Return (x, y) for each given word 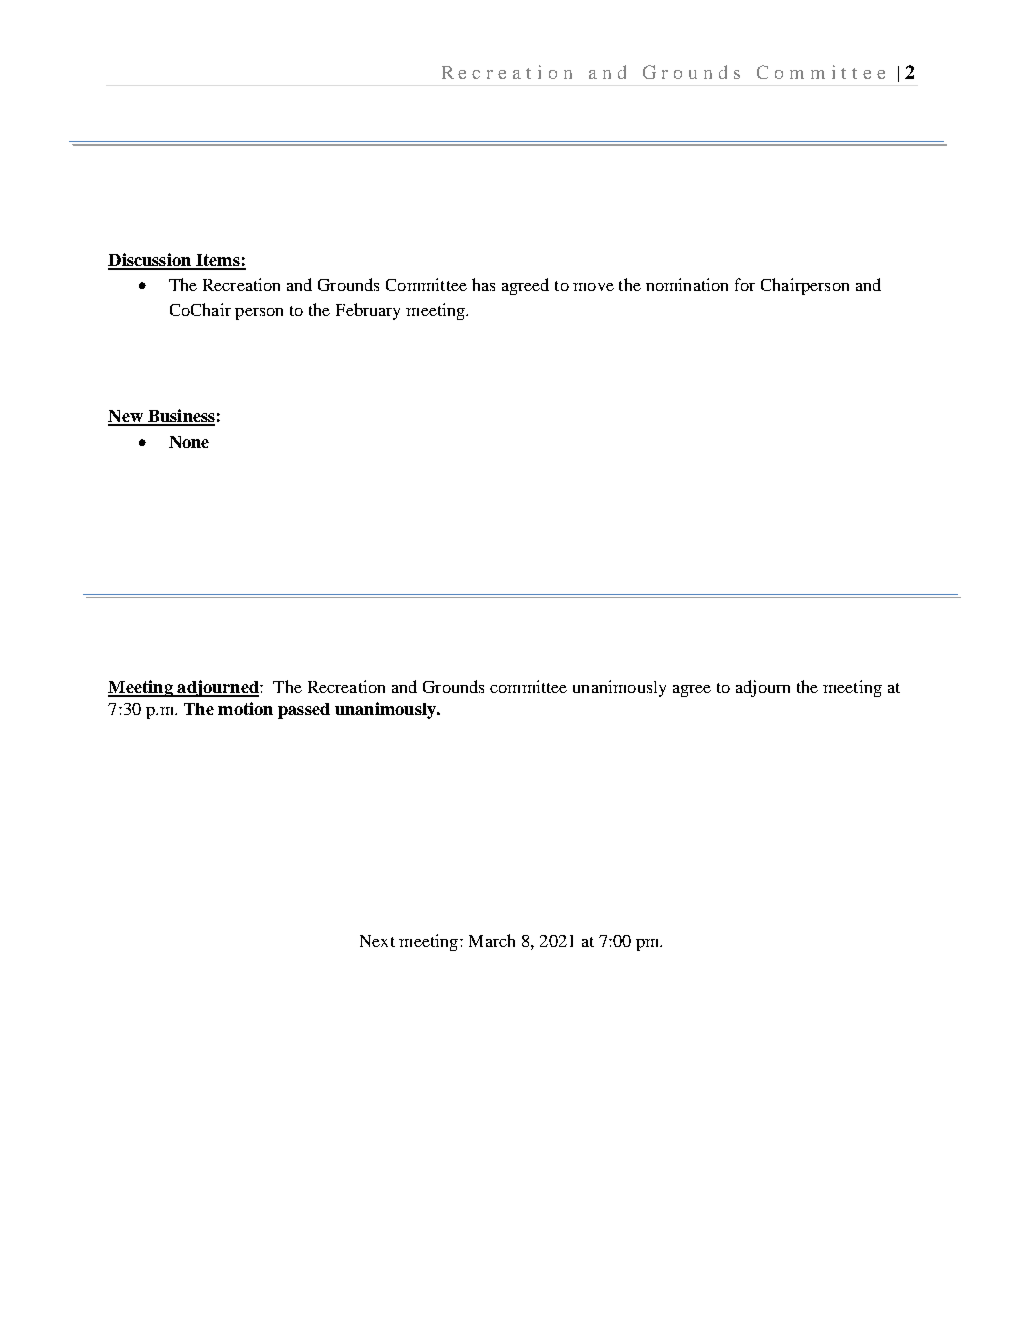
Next (377, 941)
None (189, 442)
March (492, 940)
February (368, 311)
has (483, 284)
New (126, 417)
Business (180, 417)
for (745, 284)
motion (245, 708)
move (593, 287)
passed (304, 711)
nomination (687, 284)
